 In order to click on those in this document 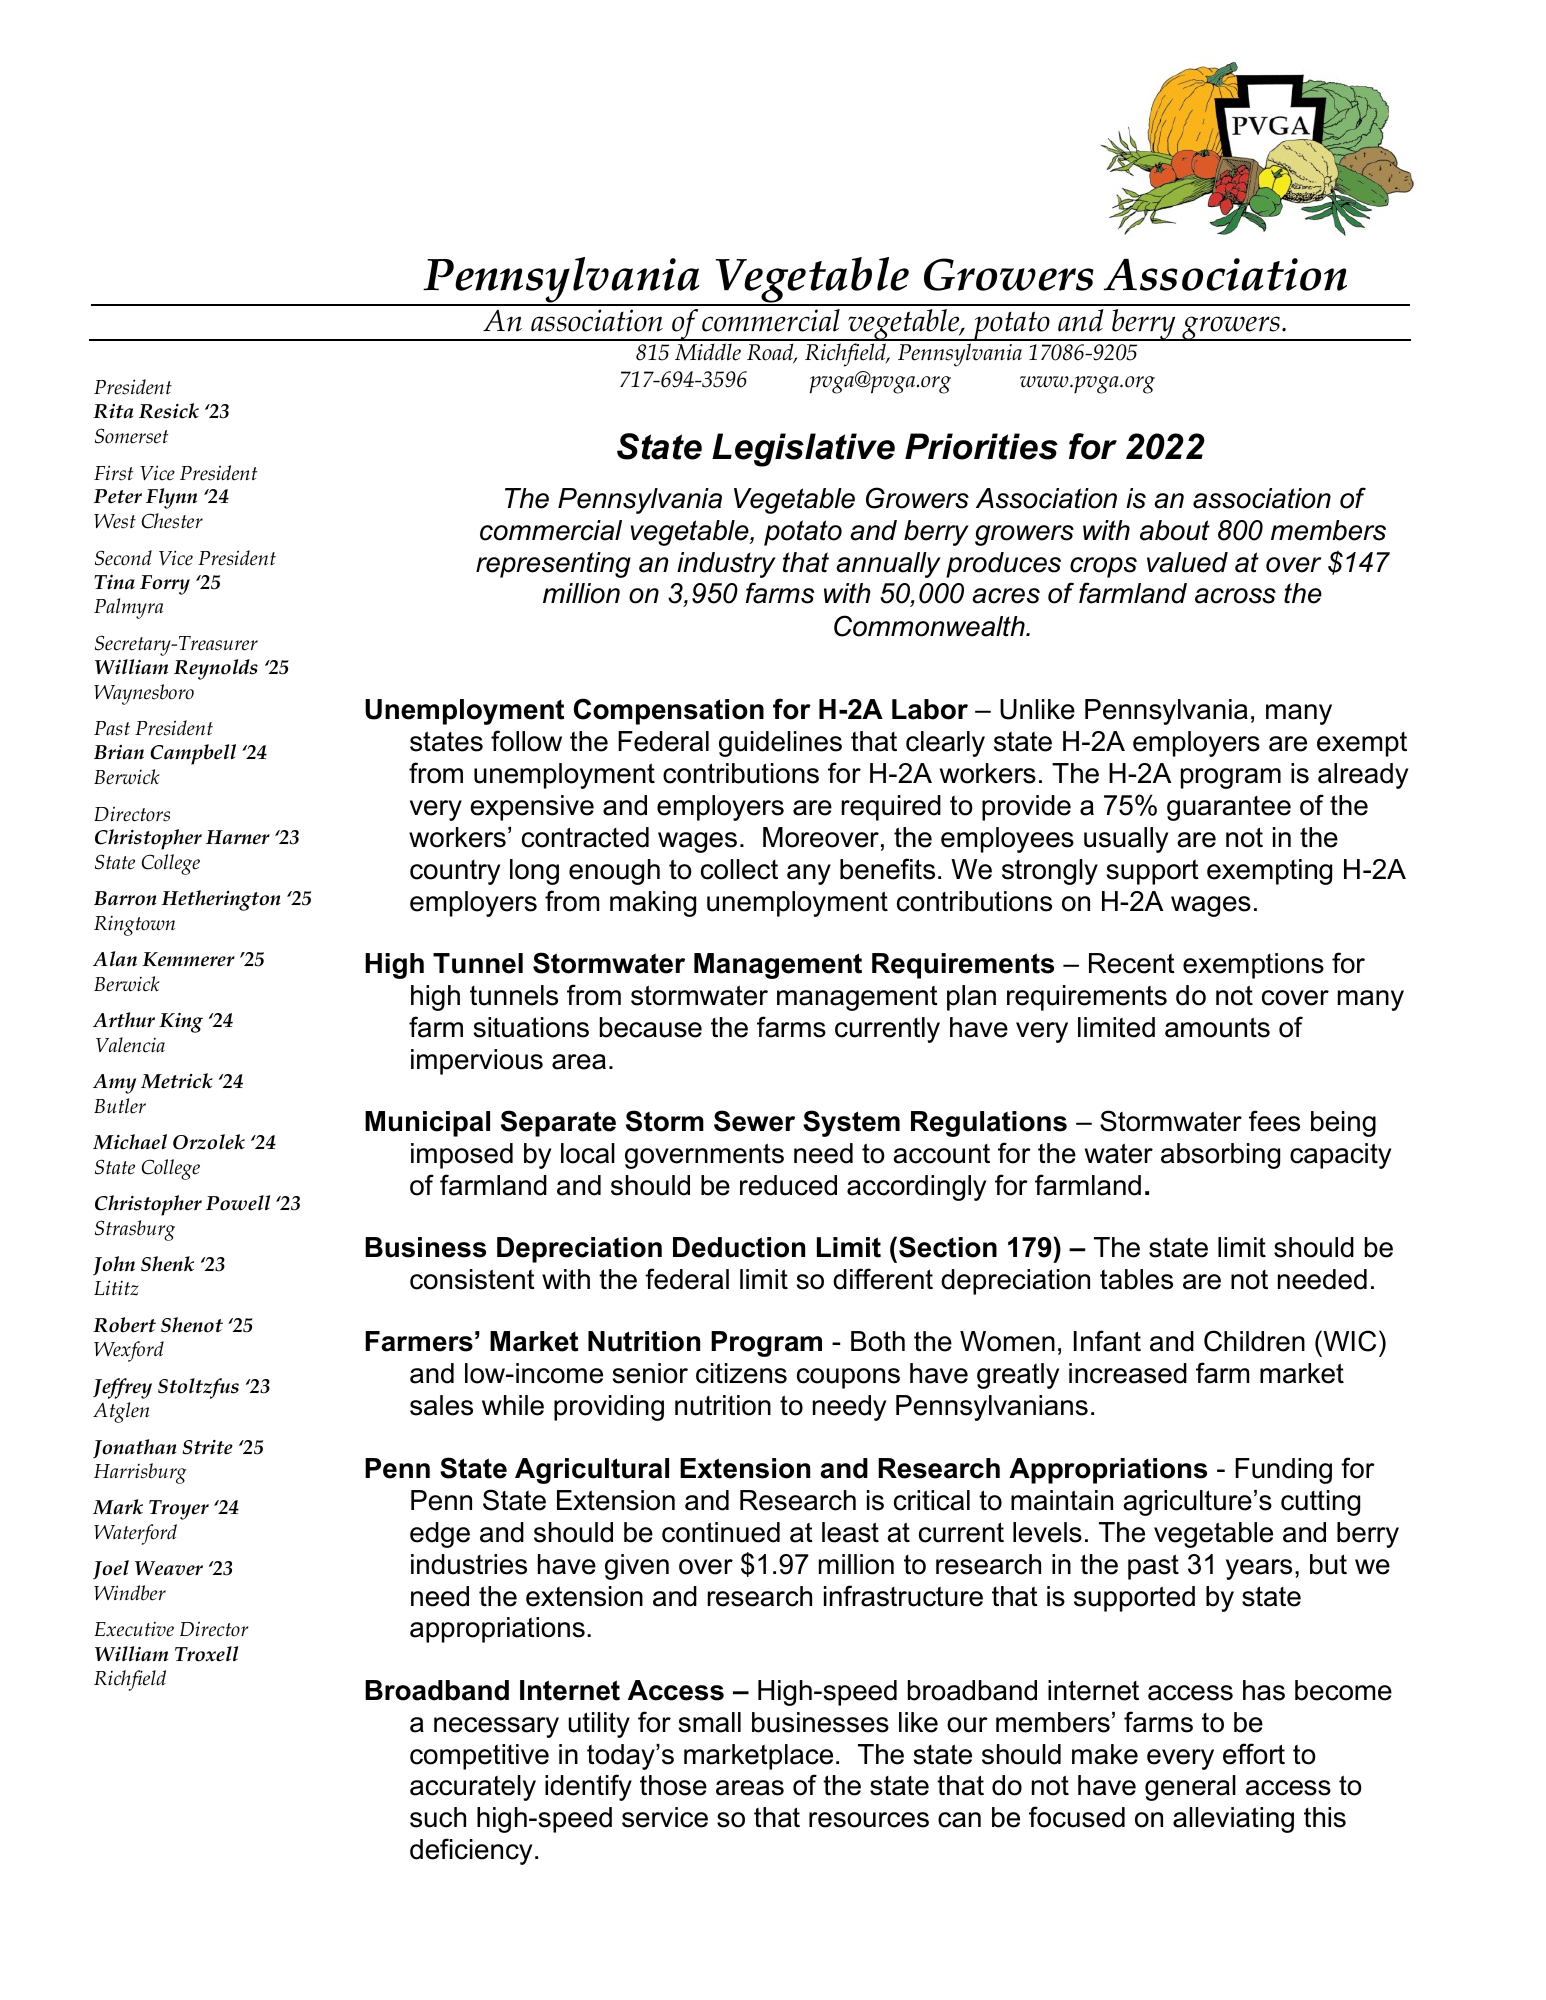, I will do `click(673, 1785)`.
